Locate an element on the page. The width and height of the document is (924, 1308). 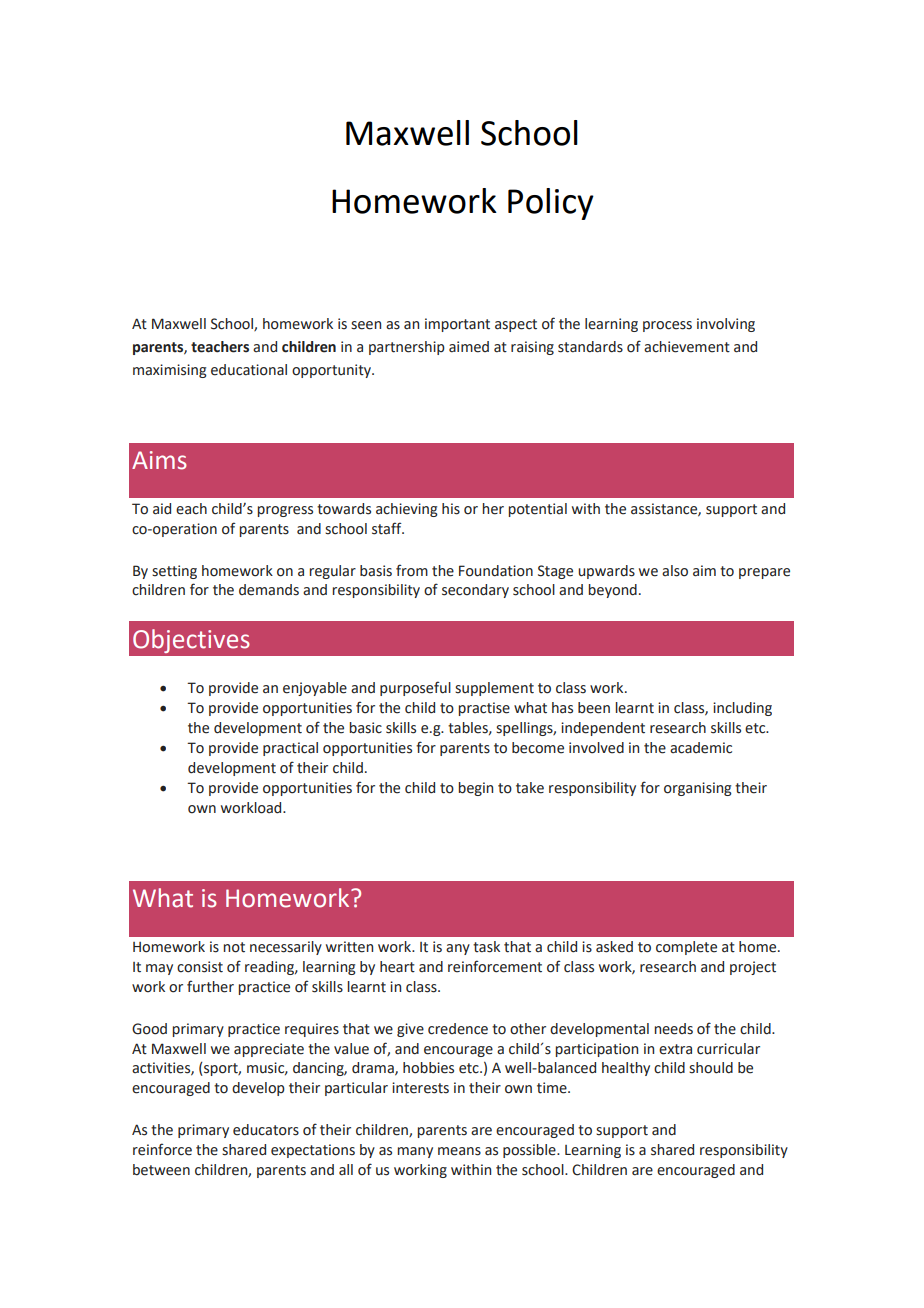
educational is located at coordinates (249, 370).
